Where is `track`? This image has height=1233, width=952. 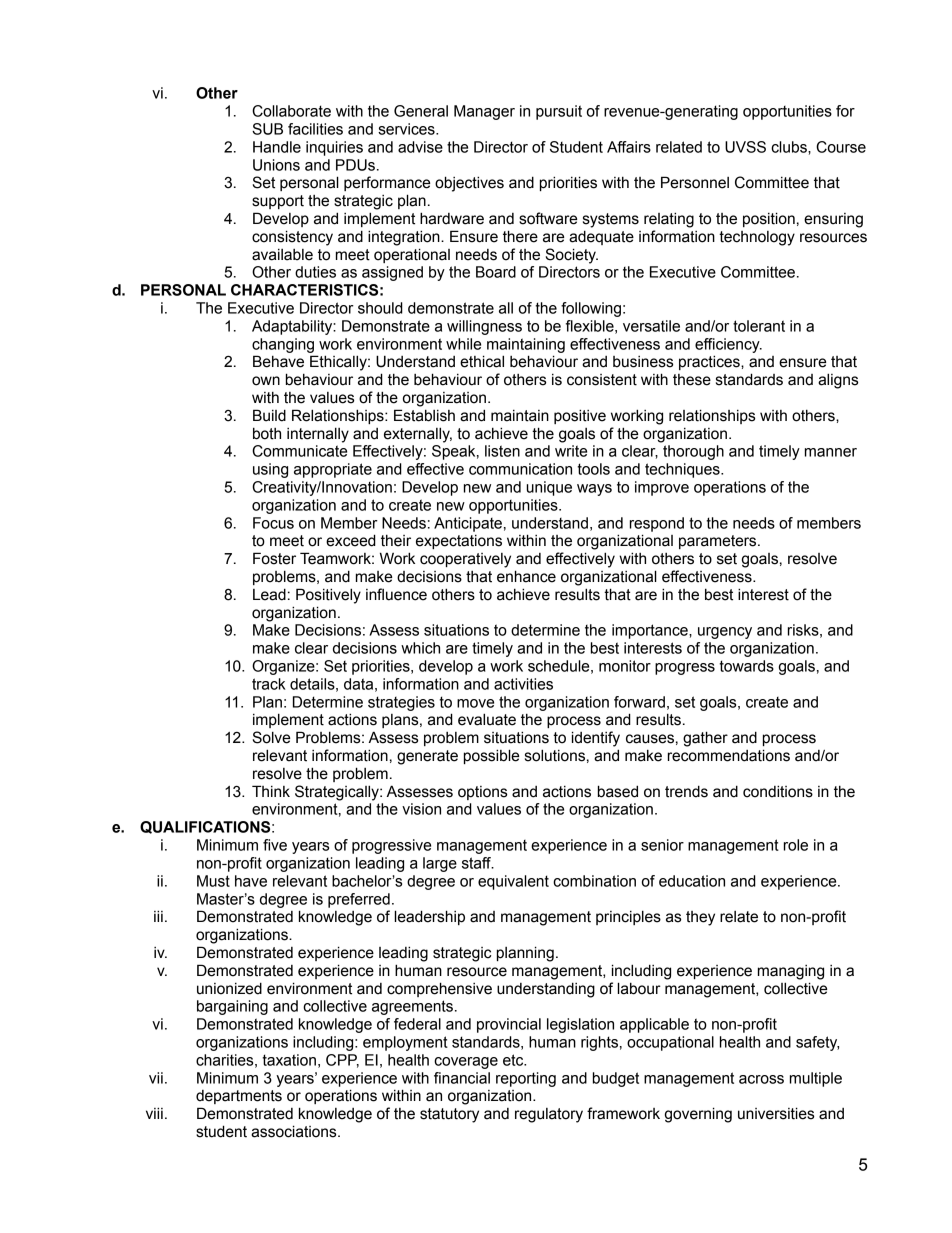 track is located at coordinates (269, 684).
